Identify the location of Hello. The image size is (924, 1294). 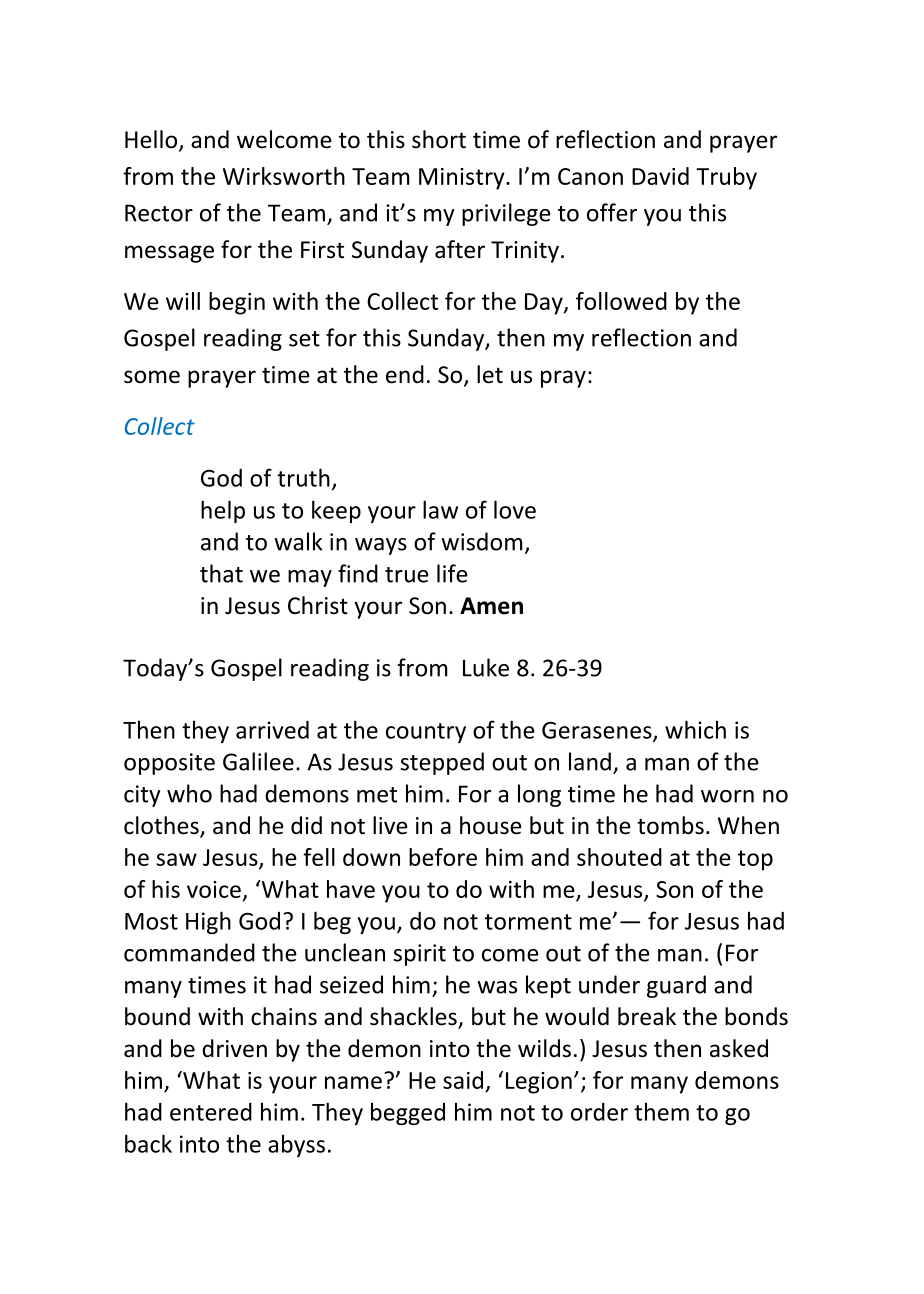
(151, 139).
